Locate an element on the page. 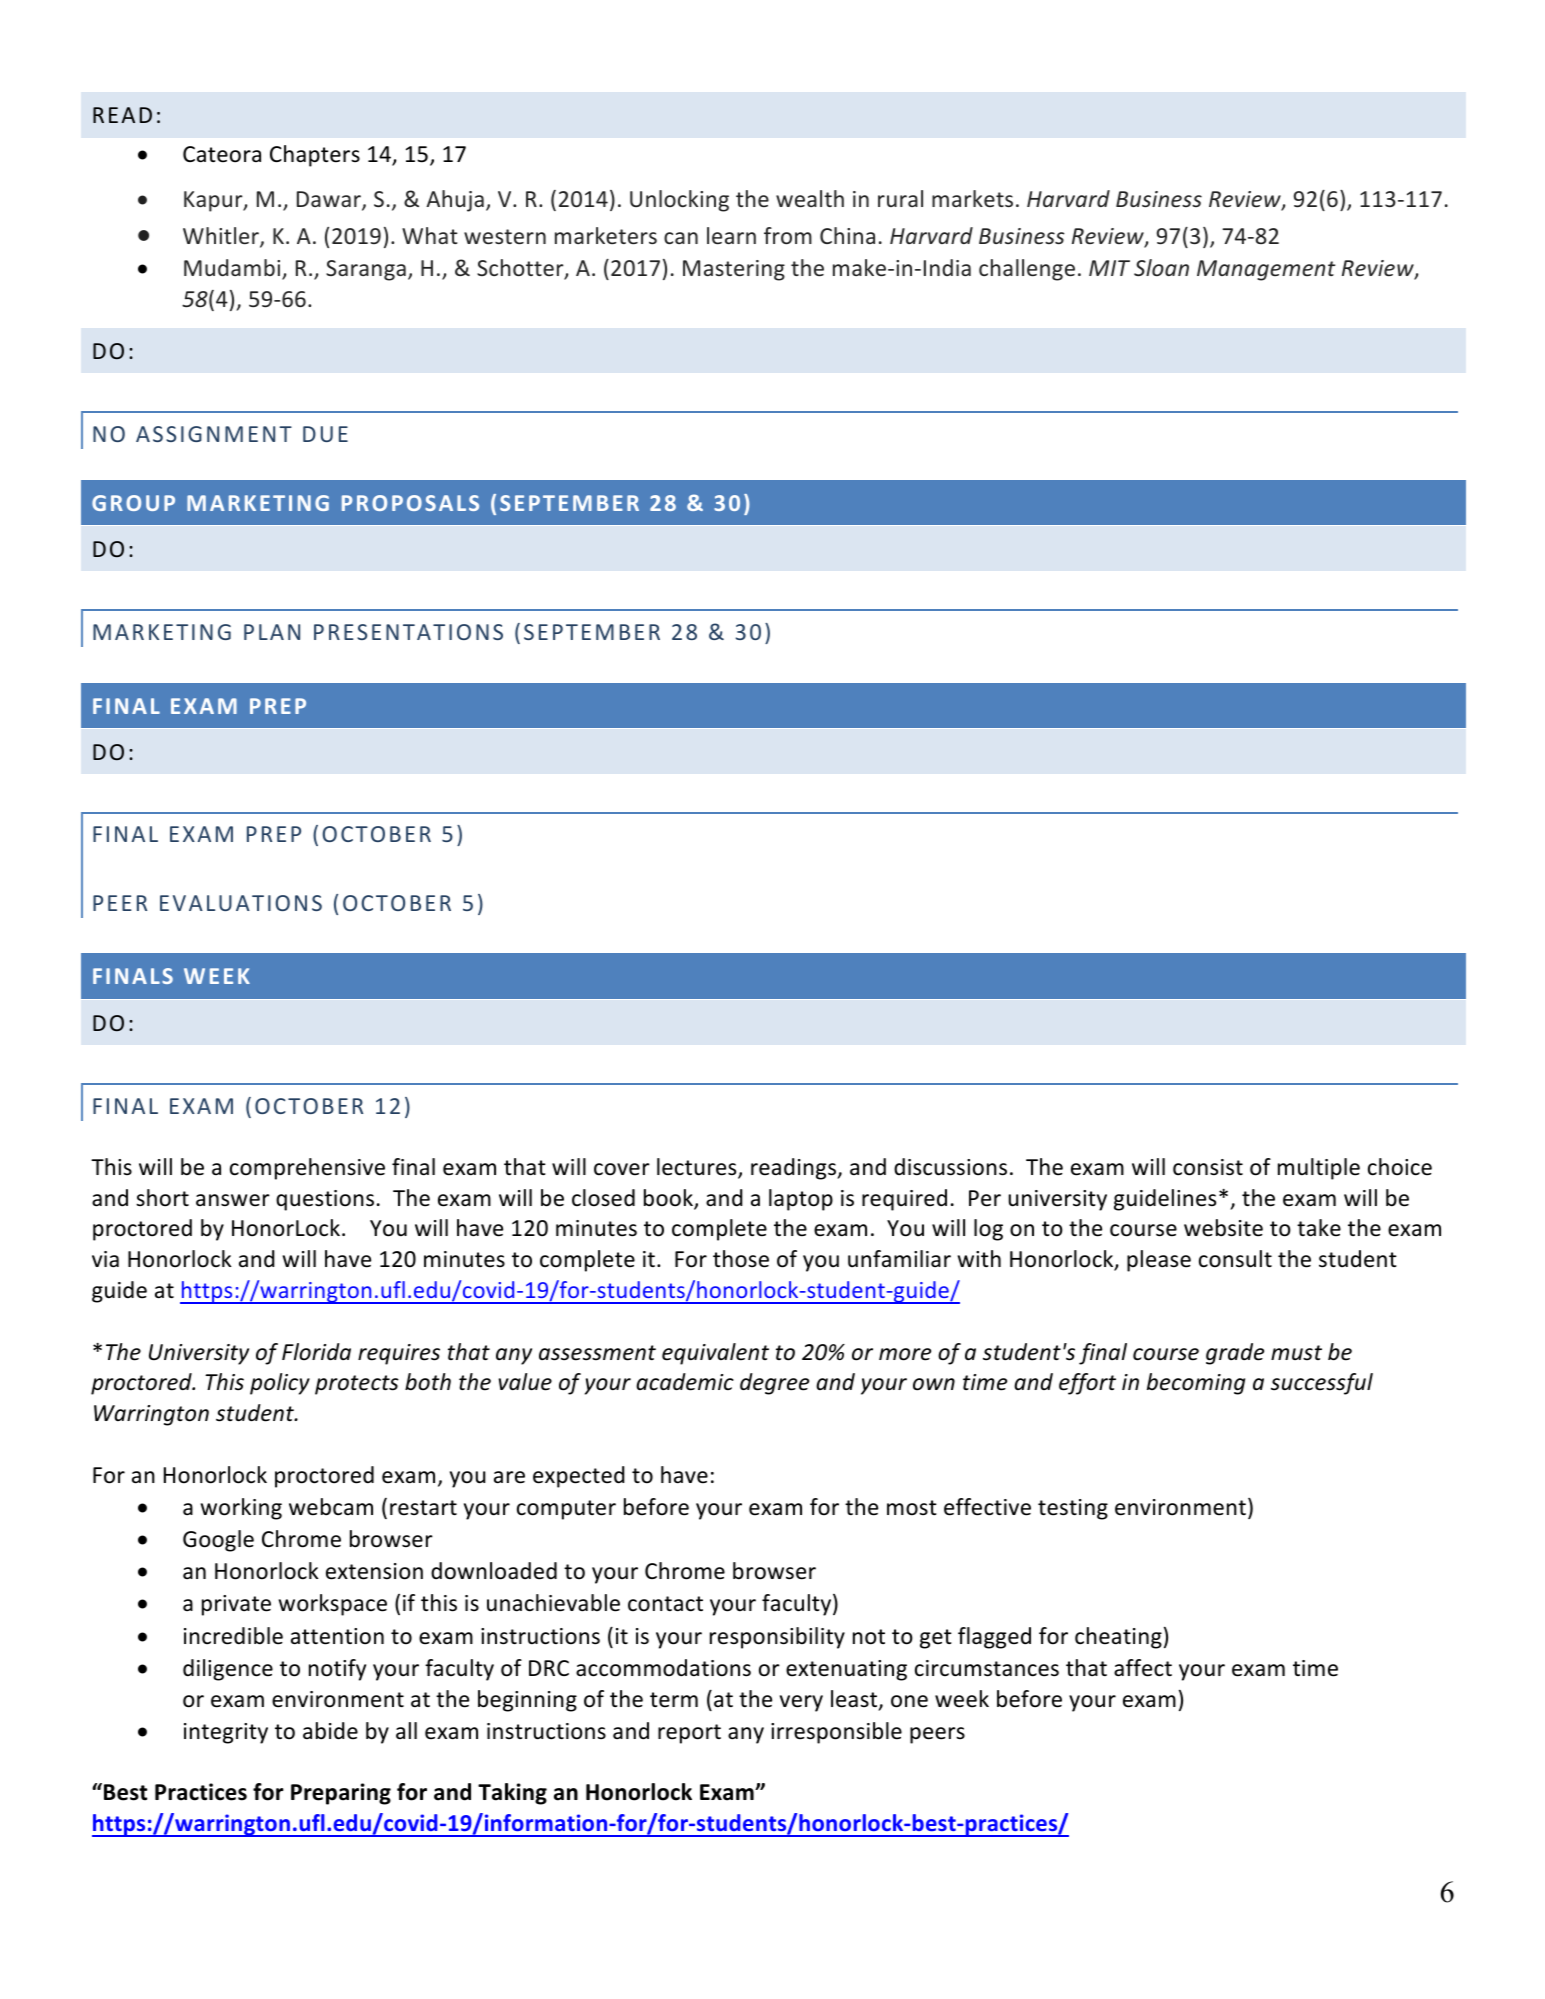  lectures is located at coordinates (698, 1168).
